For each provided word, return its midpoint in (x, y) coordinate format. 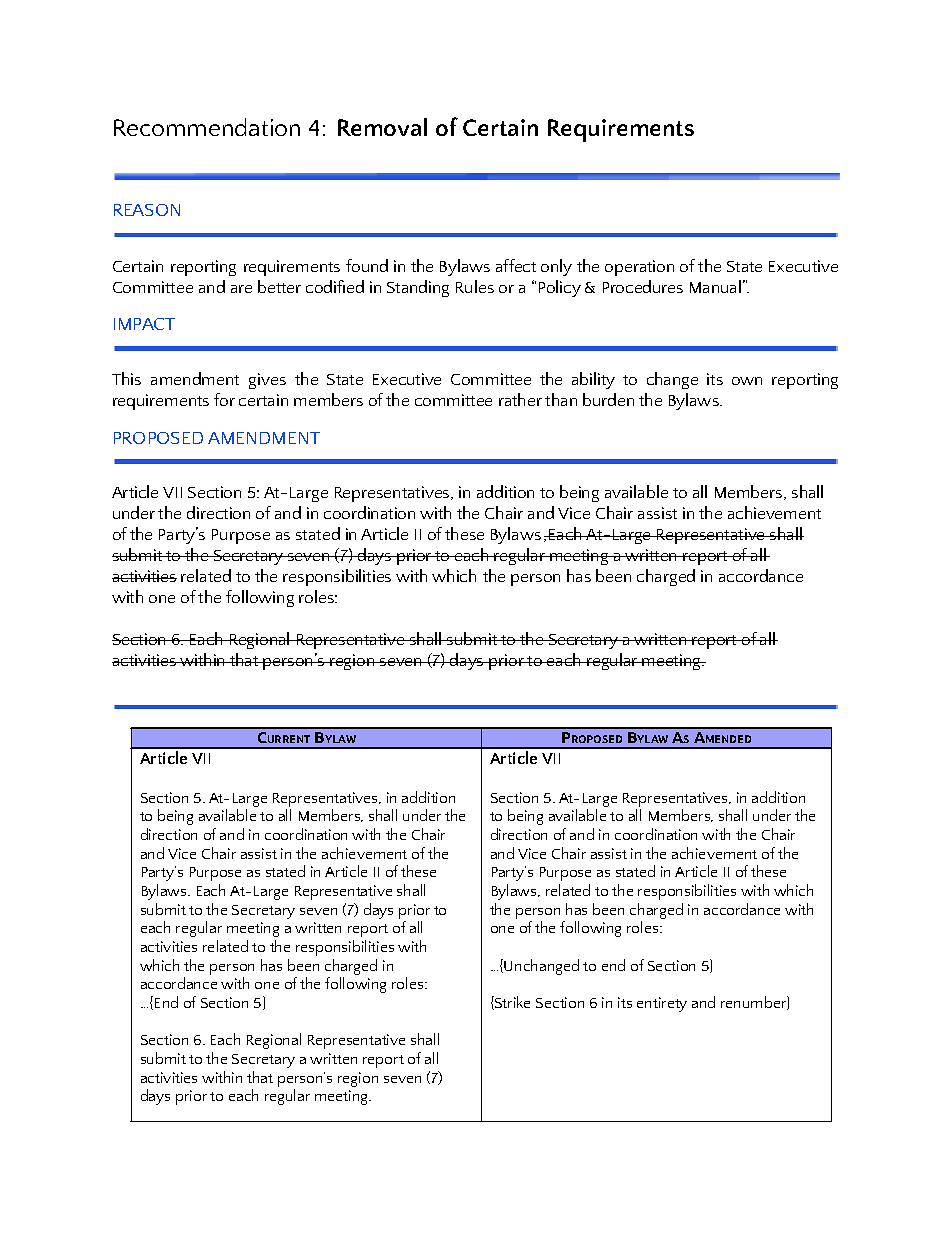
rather (520, 399)
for (224, 399)
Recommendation (207, 127)
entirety (662, 1004)
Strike (511, 1003)
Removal (382, 127)
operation (639, 268)
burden (608, 399)
